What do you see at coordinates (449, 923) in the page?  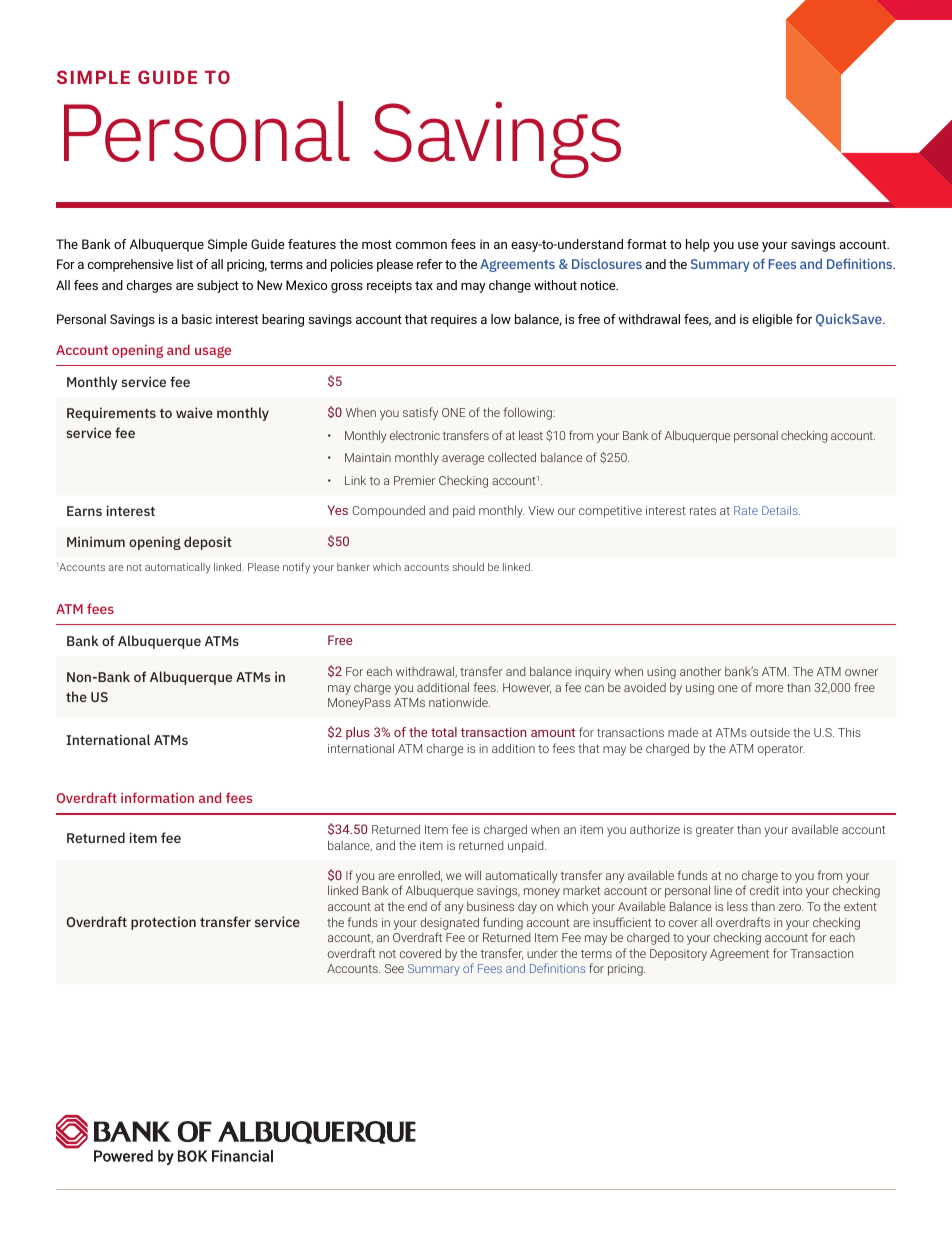 I see `designated` at bounding box center [449, 923].
